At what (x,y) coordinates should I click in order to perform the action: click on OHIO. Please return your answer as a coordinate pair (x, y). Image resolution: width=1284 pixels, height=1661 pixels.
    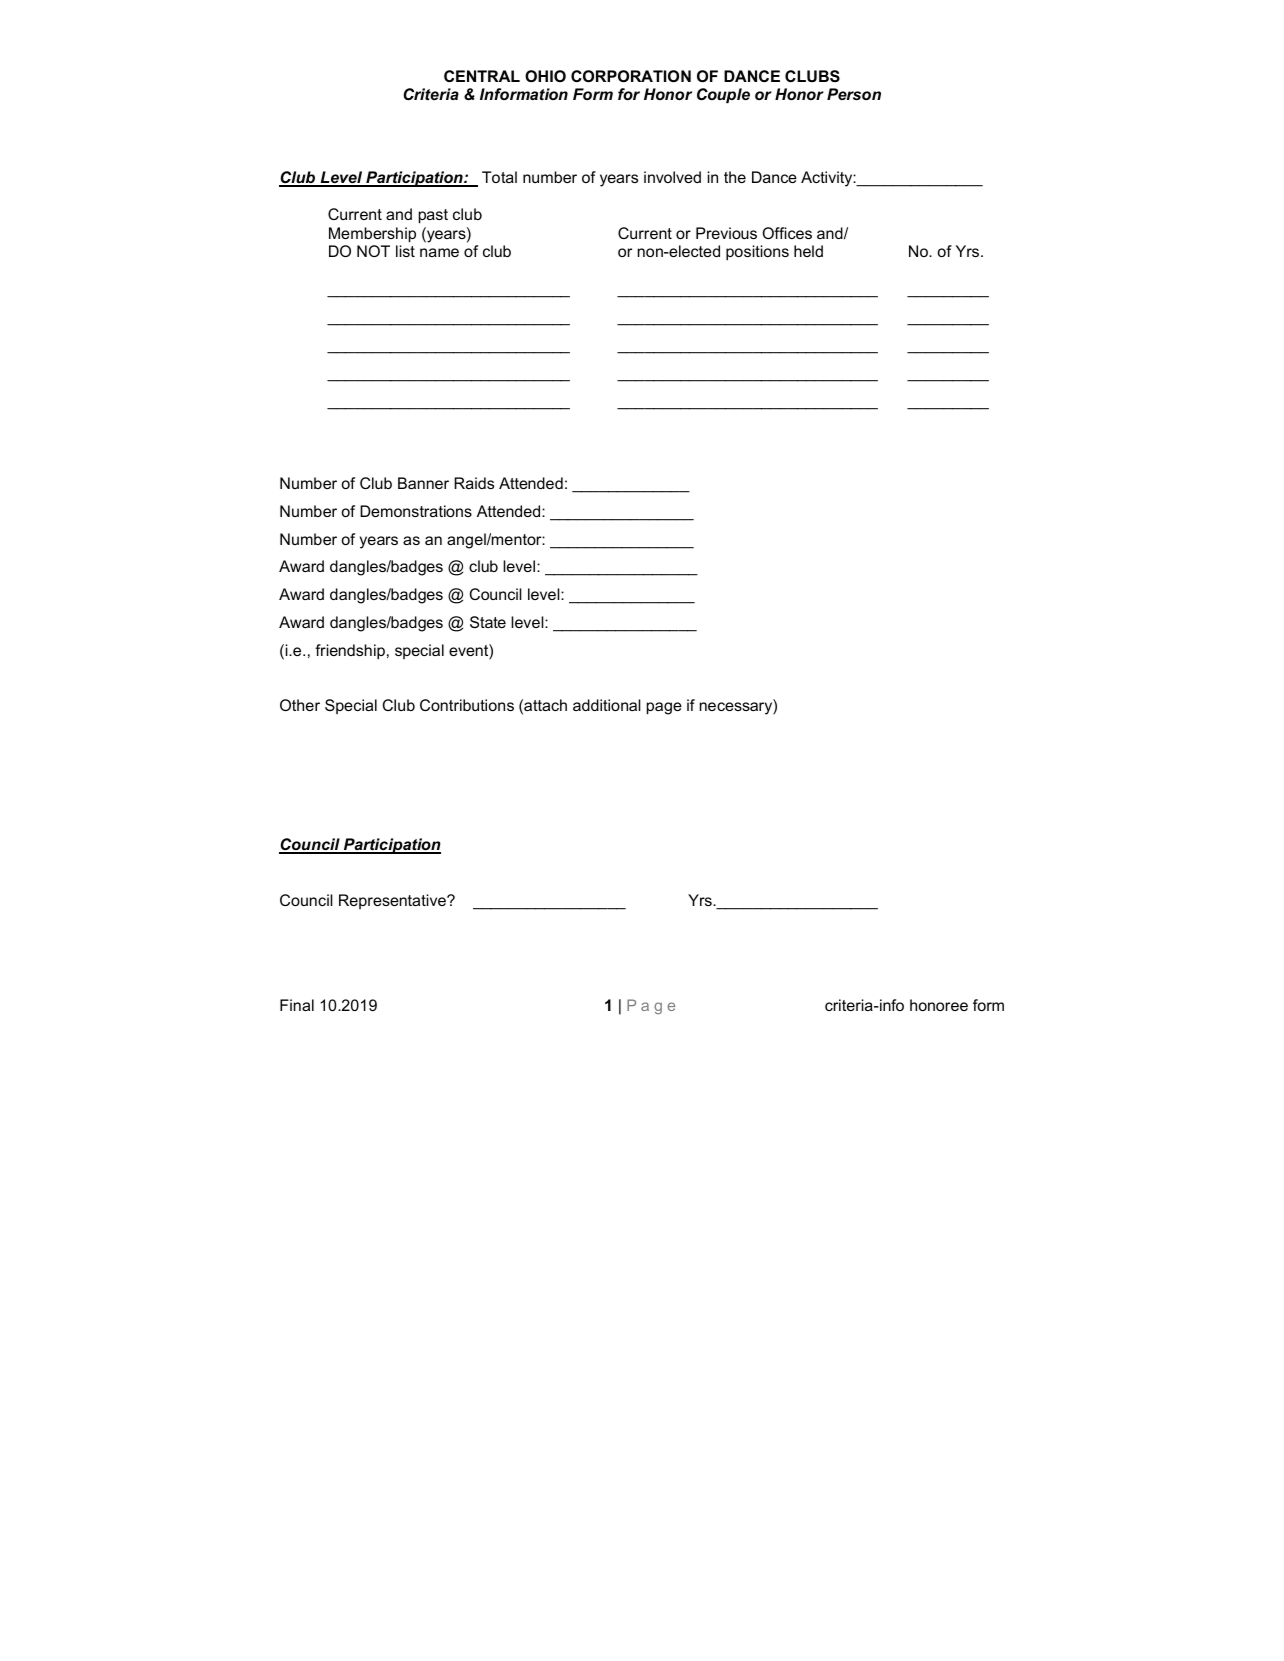
    Looking at the image, I should click on (545, 76).
